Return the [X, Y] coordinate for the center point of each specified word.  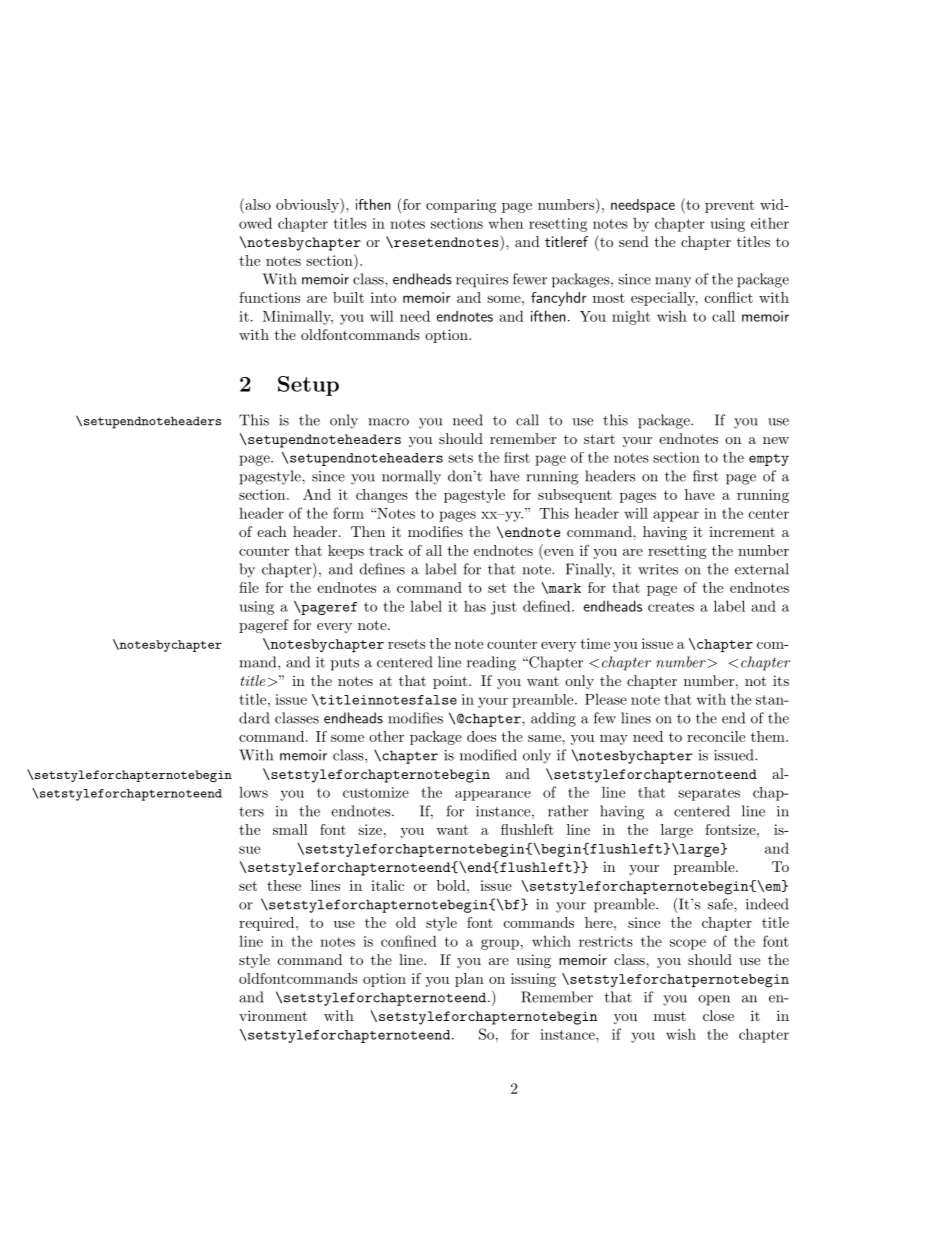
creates [671, 607]
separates [709, 794]
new [776, 440]
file [249, 587]
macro [388, 422]
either [770, 223]
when [506, 223]
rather [568, 811]
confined [409, 941]
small [290, 829]
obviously [308, 206]
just [504, 608]
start [599, 439]
